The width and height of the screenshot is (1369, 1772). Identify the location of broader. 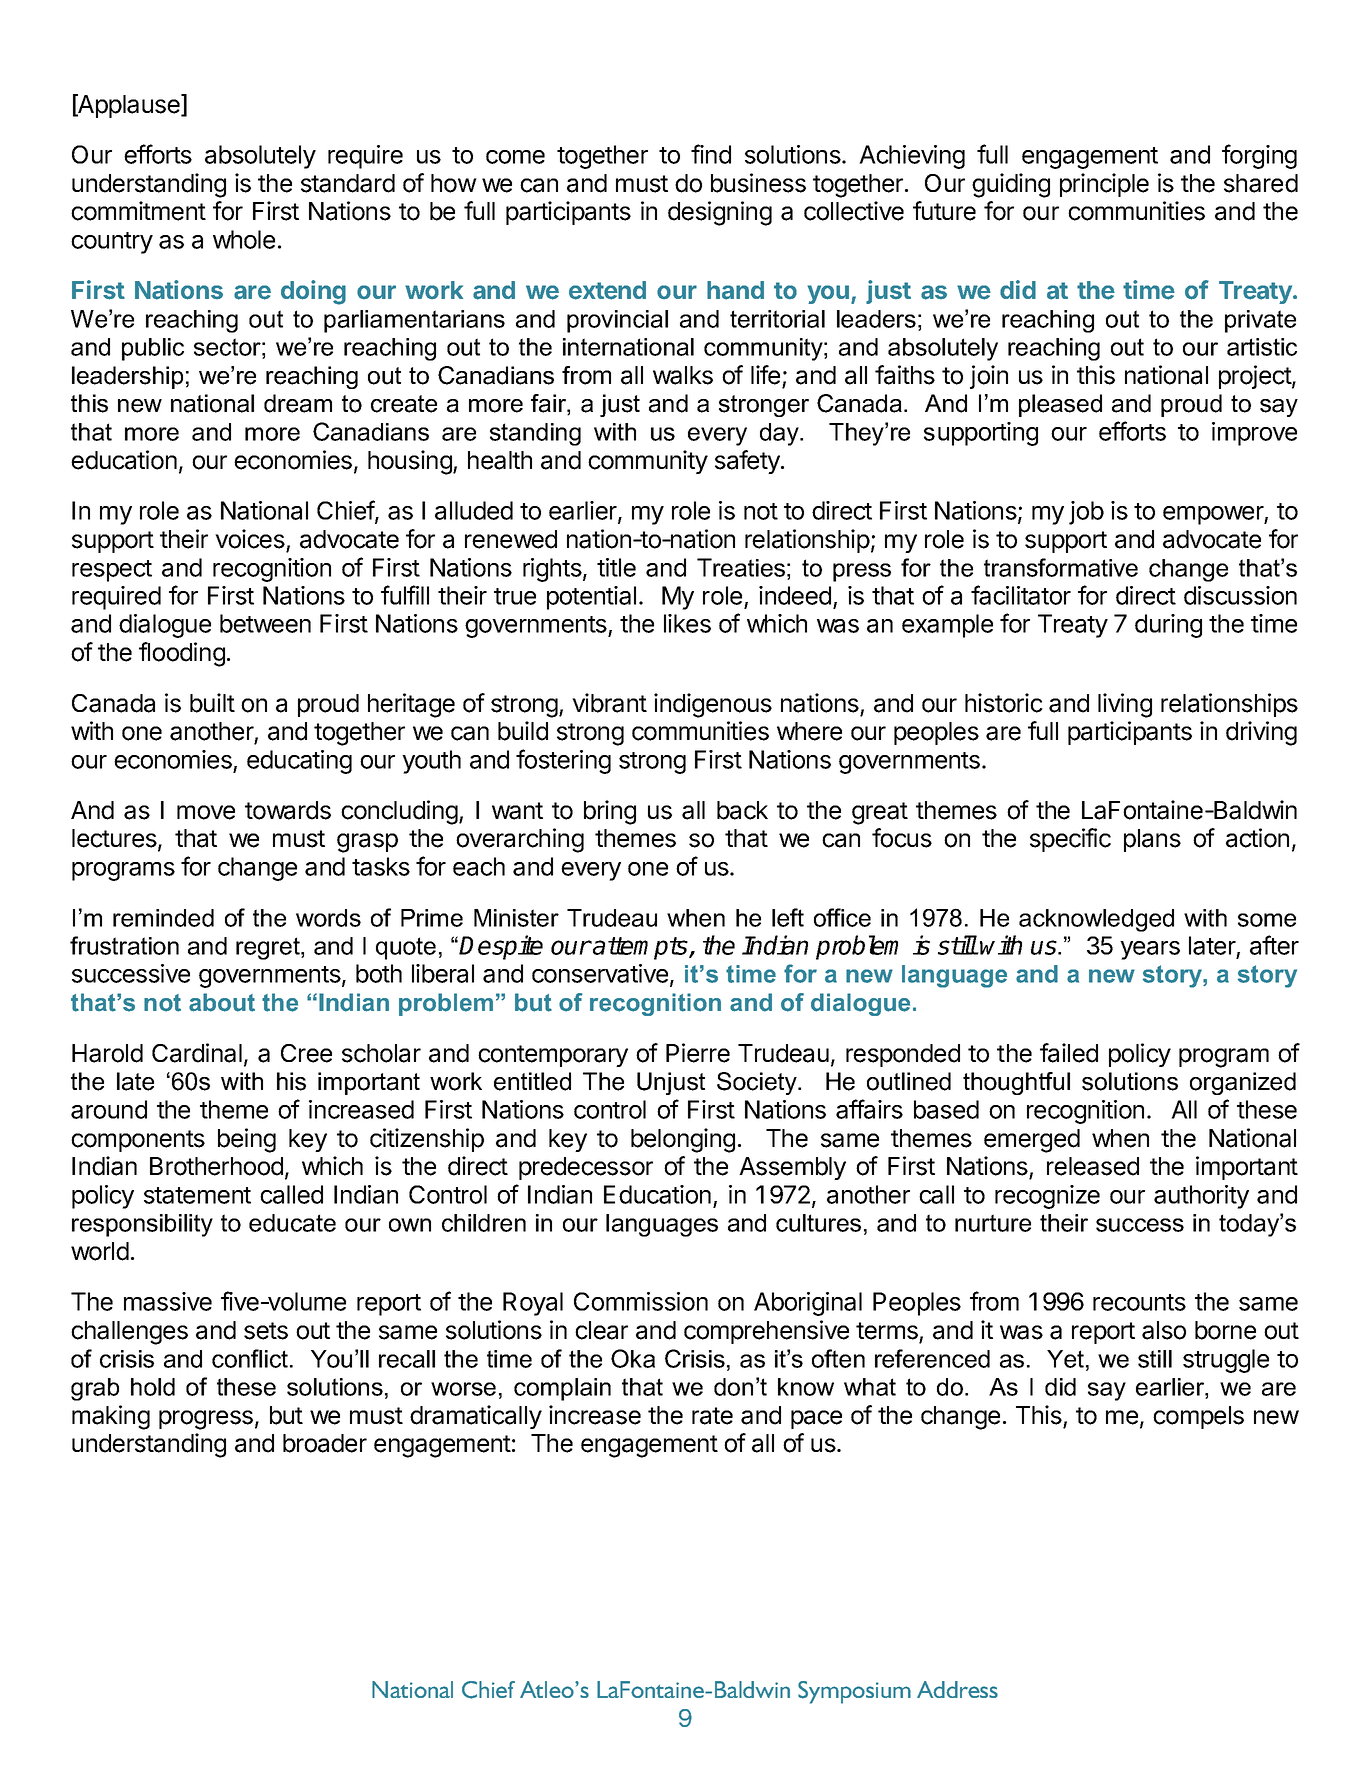
(325, 1443).
